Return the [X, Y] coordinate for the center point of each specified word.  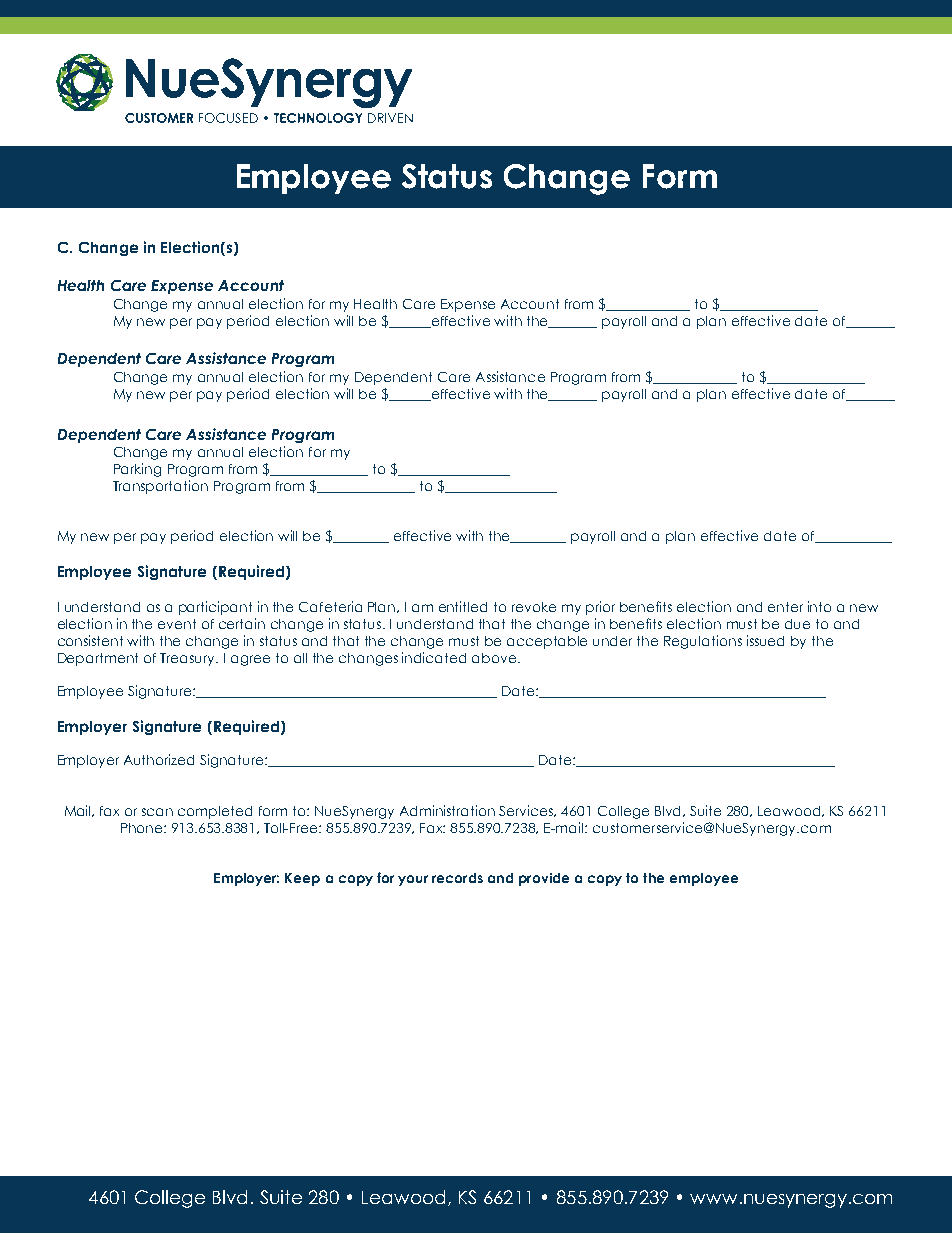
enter [785, 607]
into [819, 606]
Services [527, 811]
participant [215, 608]
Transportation [160, 487]
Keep [302, 879]
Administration [447, 810]
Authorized [159, 759]
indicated [434, 657]
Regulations [703, 642]
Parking [137, 470]
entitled [463, 606]
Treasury [189, 659]
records [457, 878]
